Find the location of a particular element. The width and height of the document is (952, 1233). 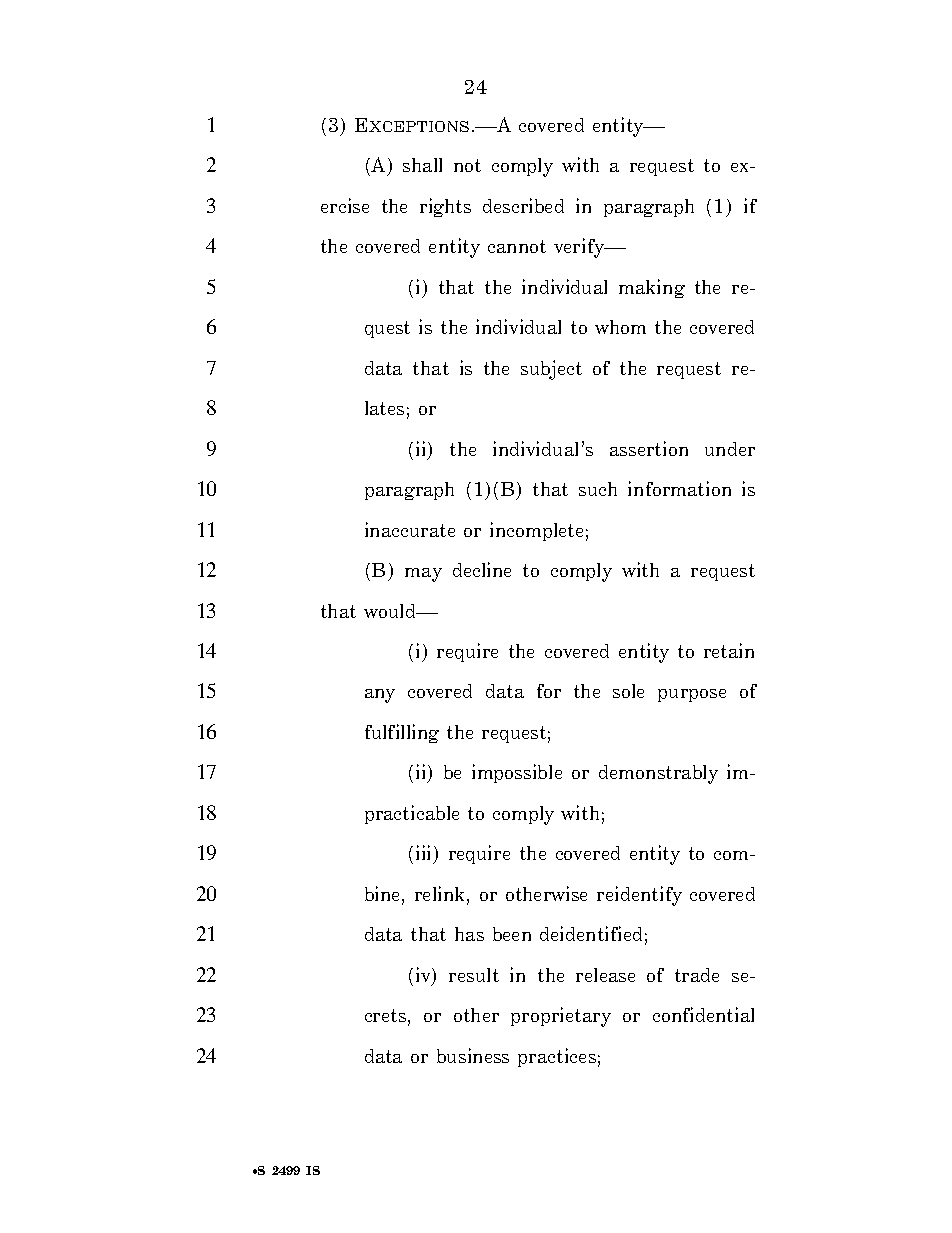

shall is located at coordinates (422, 165).
